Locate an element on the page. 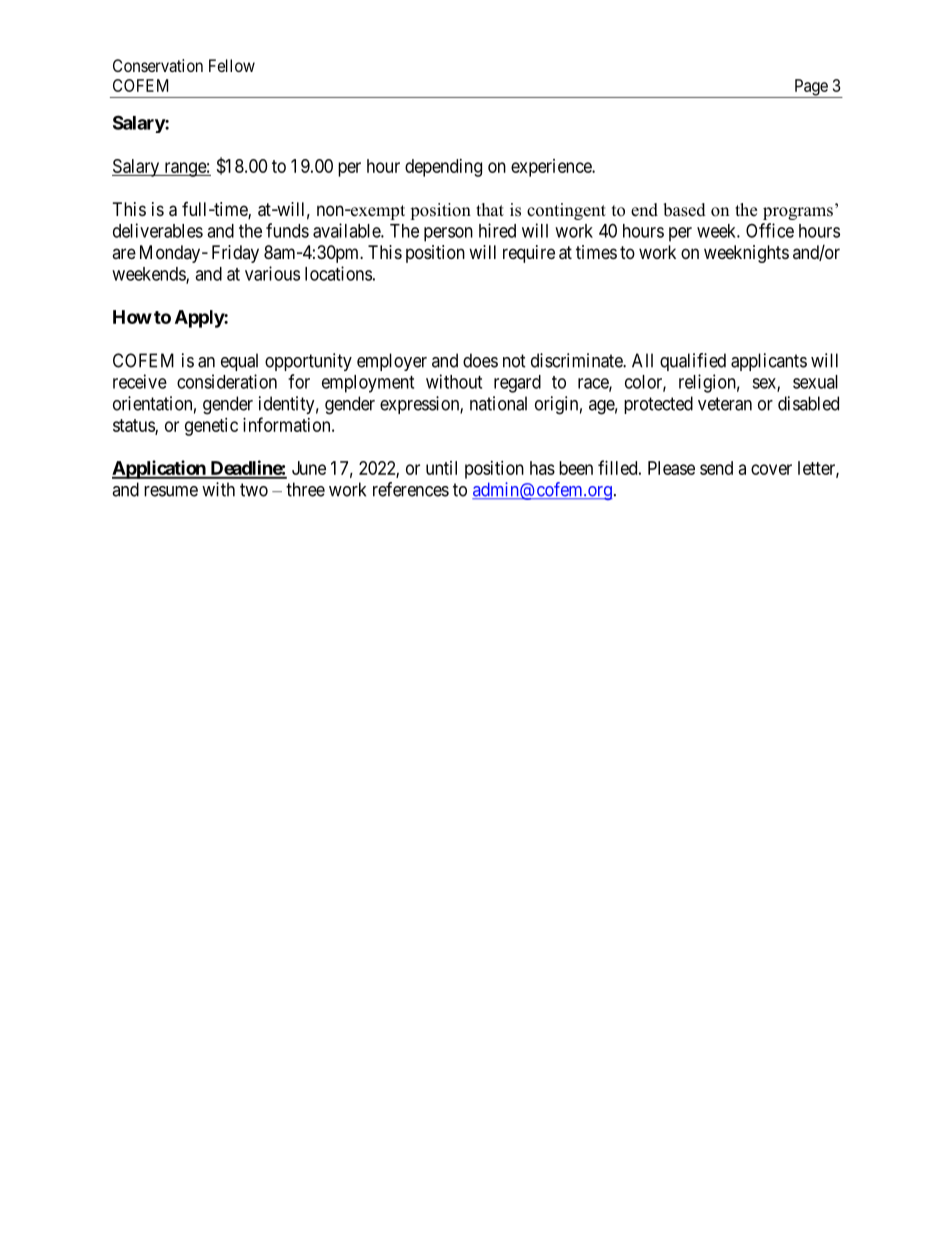 This page has height=1233, width=952. various is located at coordinates (272, 273).
